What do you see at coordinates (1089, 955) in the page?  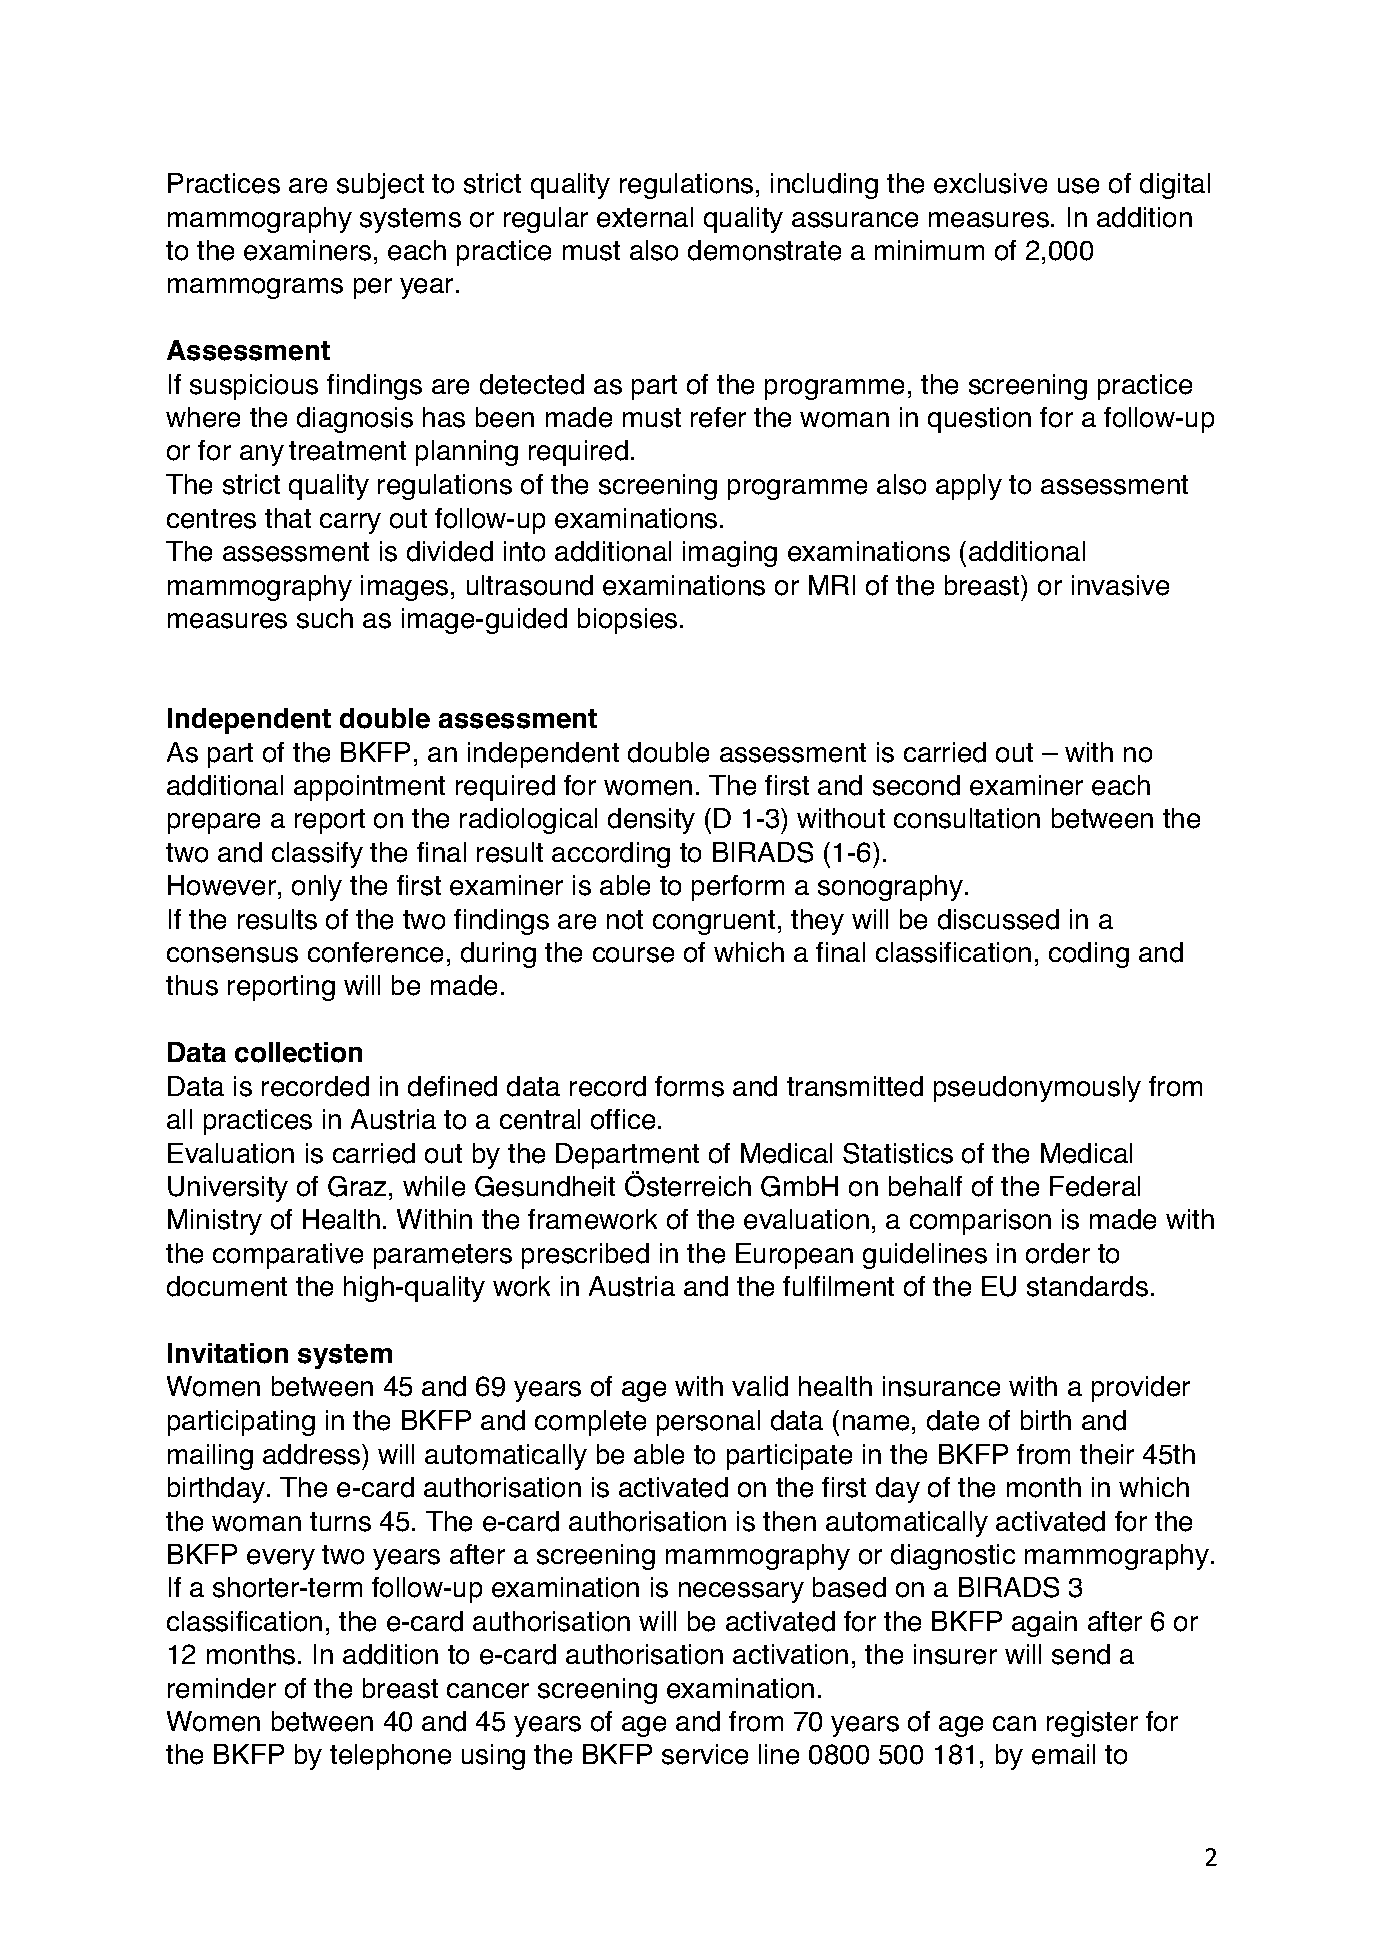 I see `coding` at bounding box center [1089, 955].
